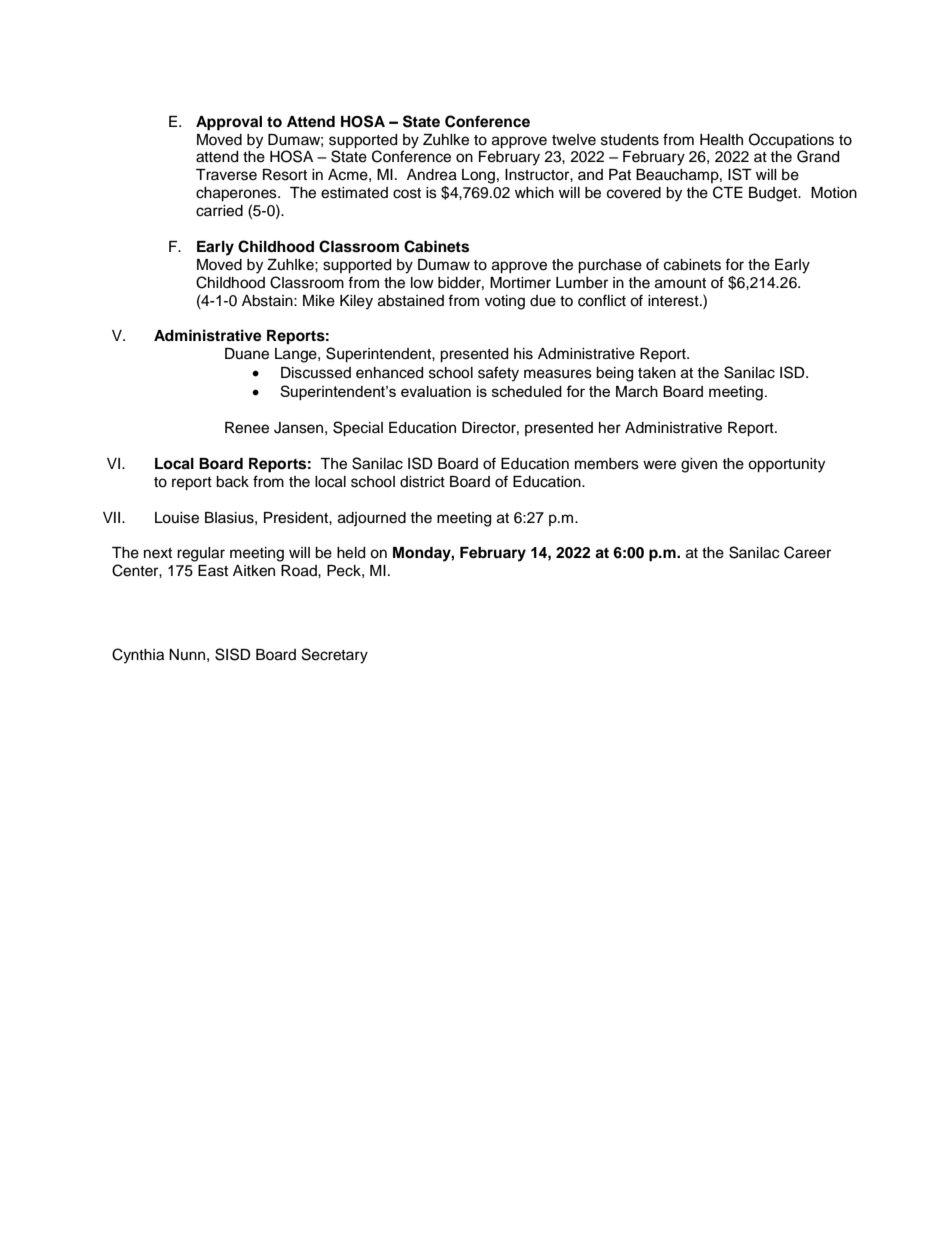  What do you see at coordinates (721, 140) in the page?
I see `Health` at bounding box center [721, 140].
